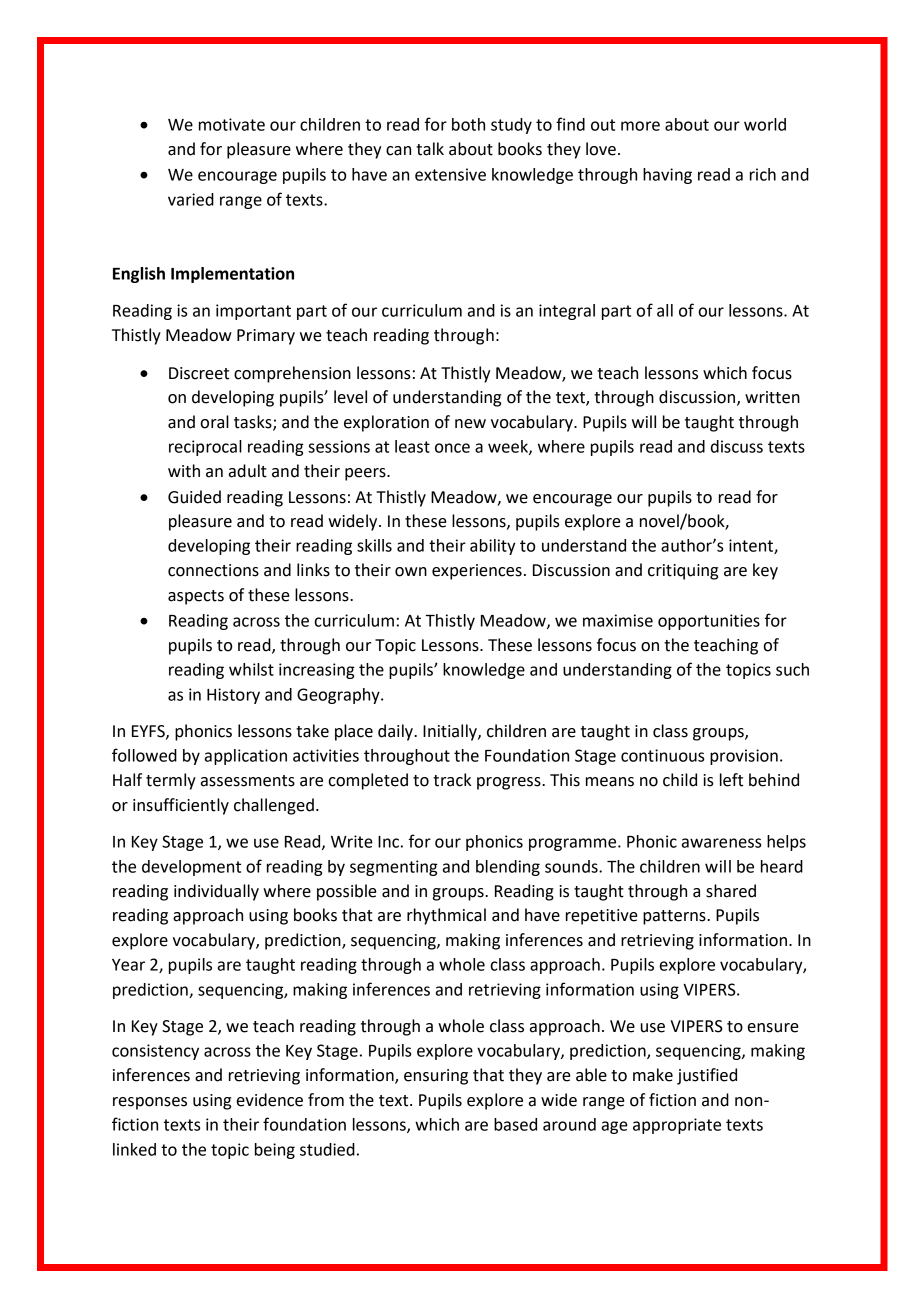  Describe the element at coordinates (667, 176) in the screenshot. I see `having` at that location.
